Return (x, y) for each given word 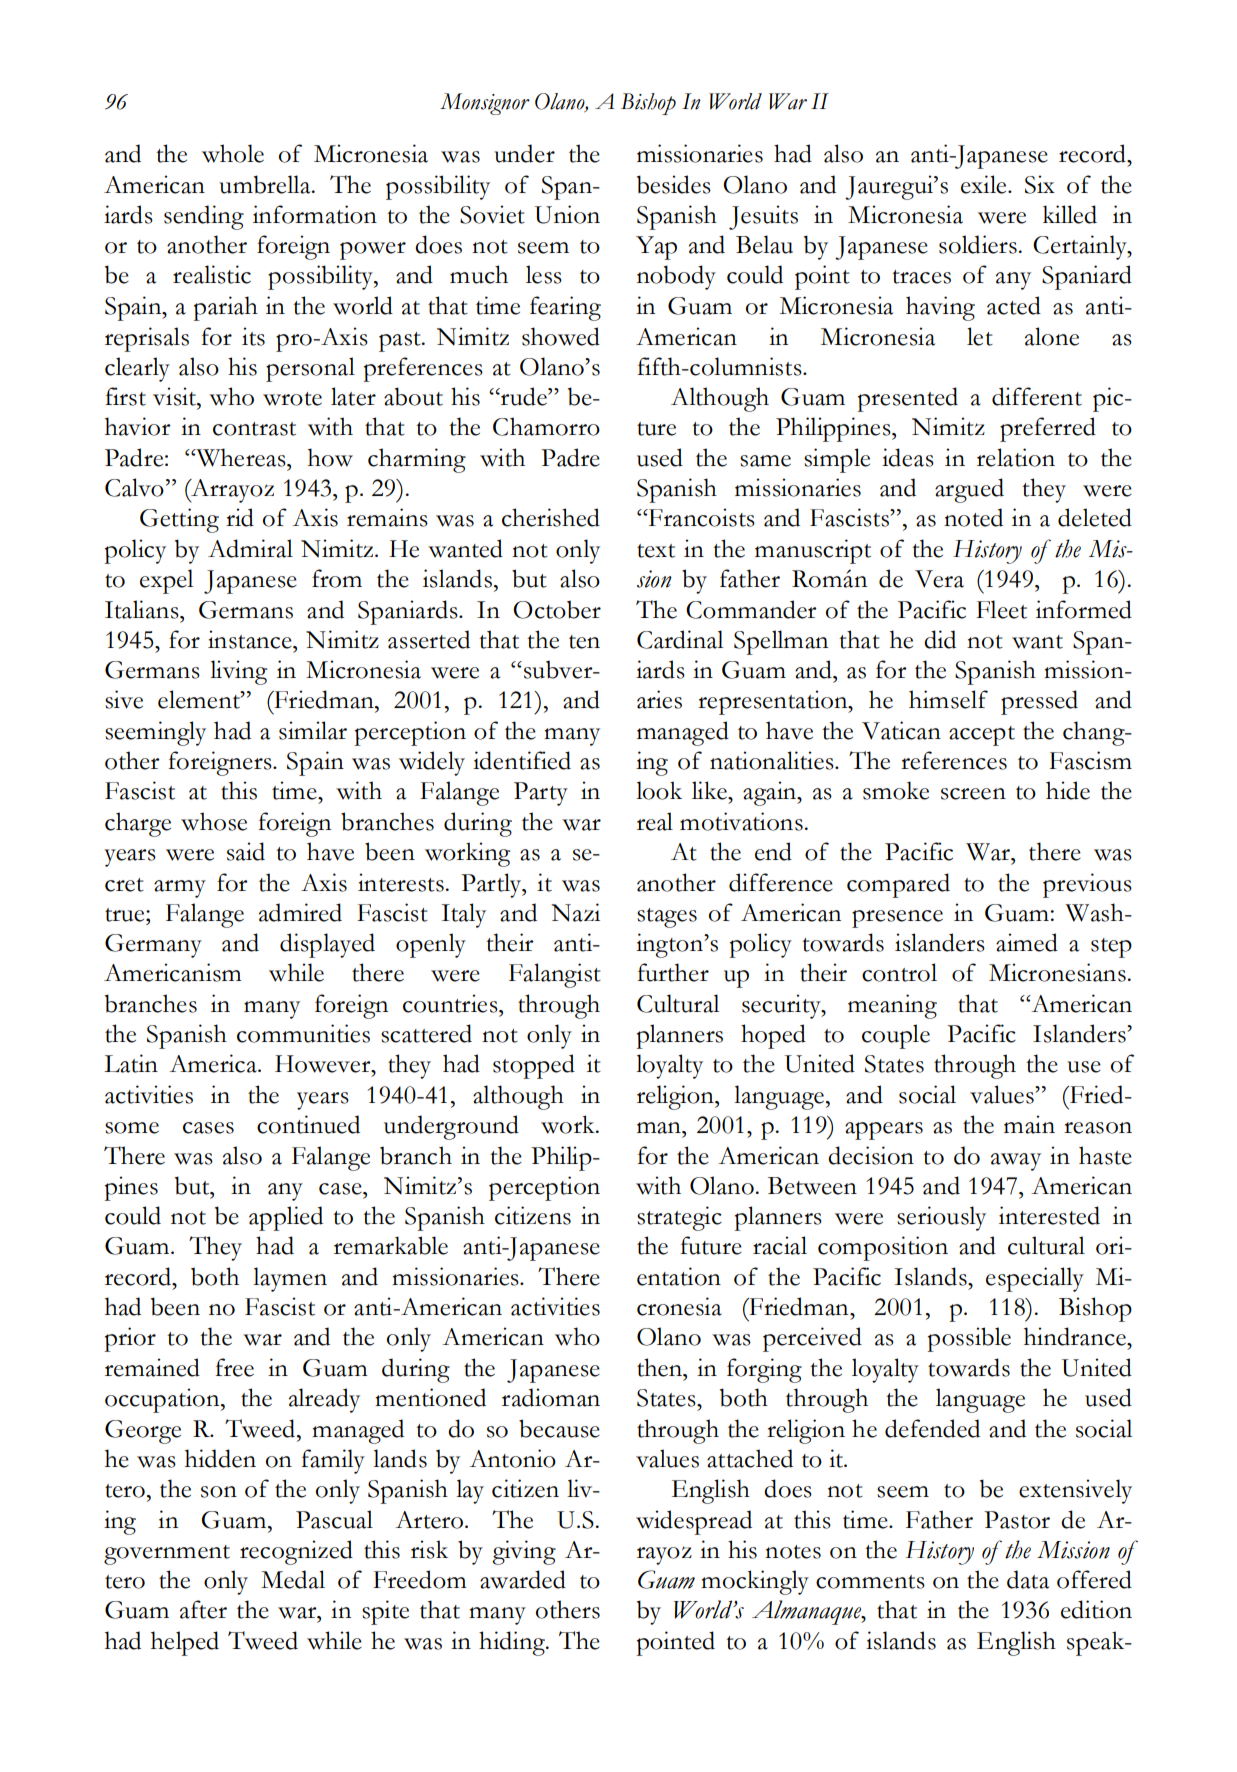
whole (233, 153)
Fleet (1001, 609)
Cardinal (680, 639)
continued (308, 1124)
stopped (534, 1066)
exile (985, 184)
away (1016, 1162)
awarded (523, 1579)
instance (251, 639)
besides (674, 184)
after (203, 1609)
